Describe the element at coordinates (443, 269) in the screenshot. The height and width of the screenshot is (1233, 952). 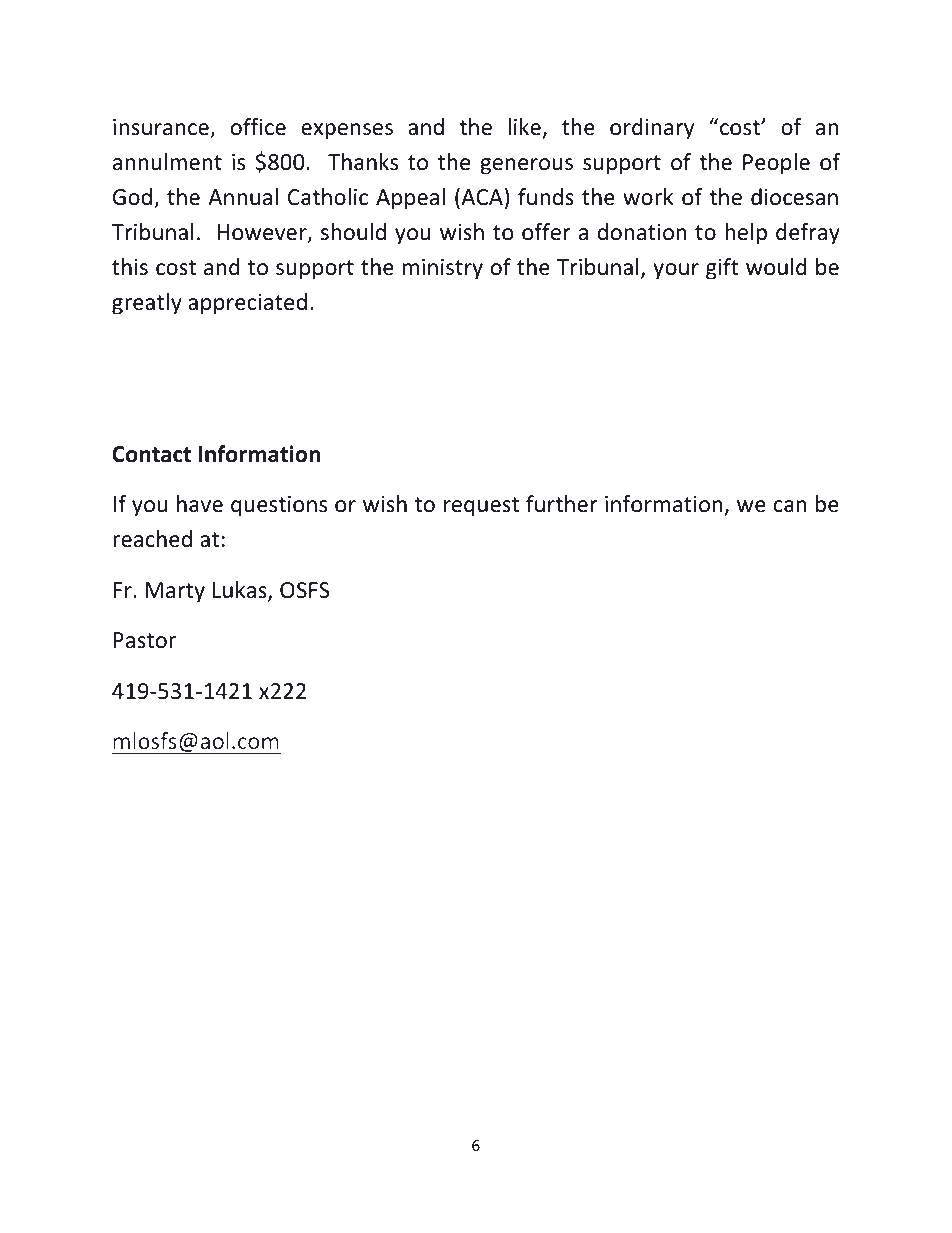
I see `ministry` at that location.
